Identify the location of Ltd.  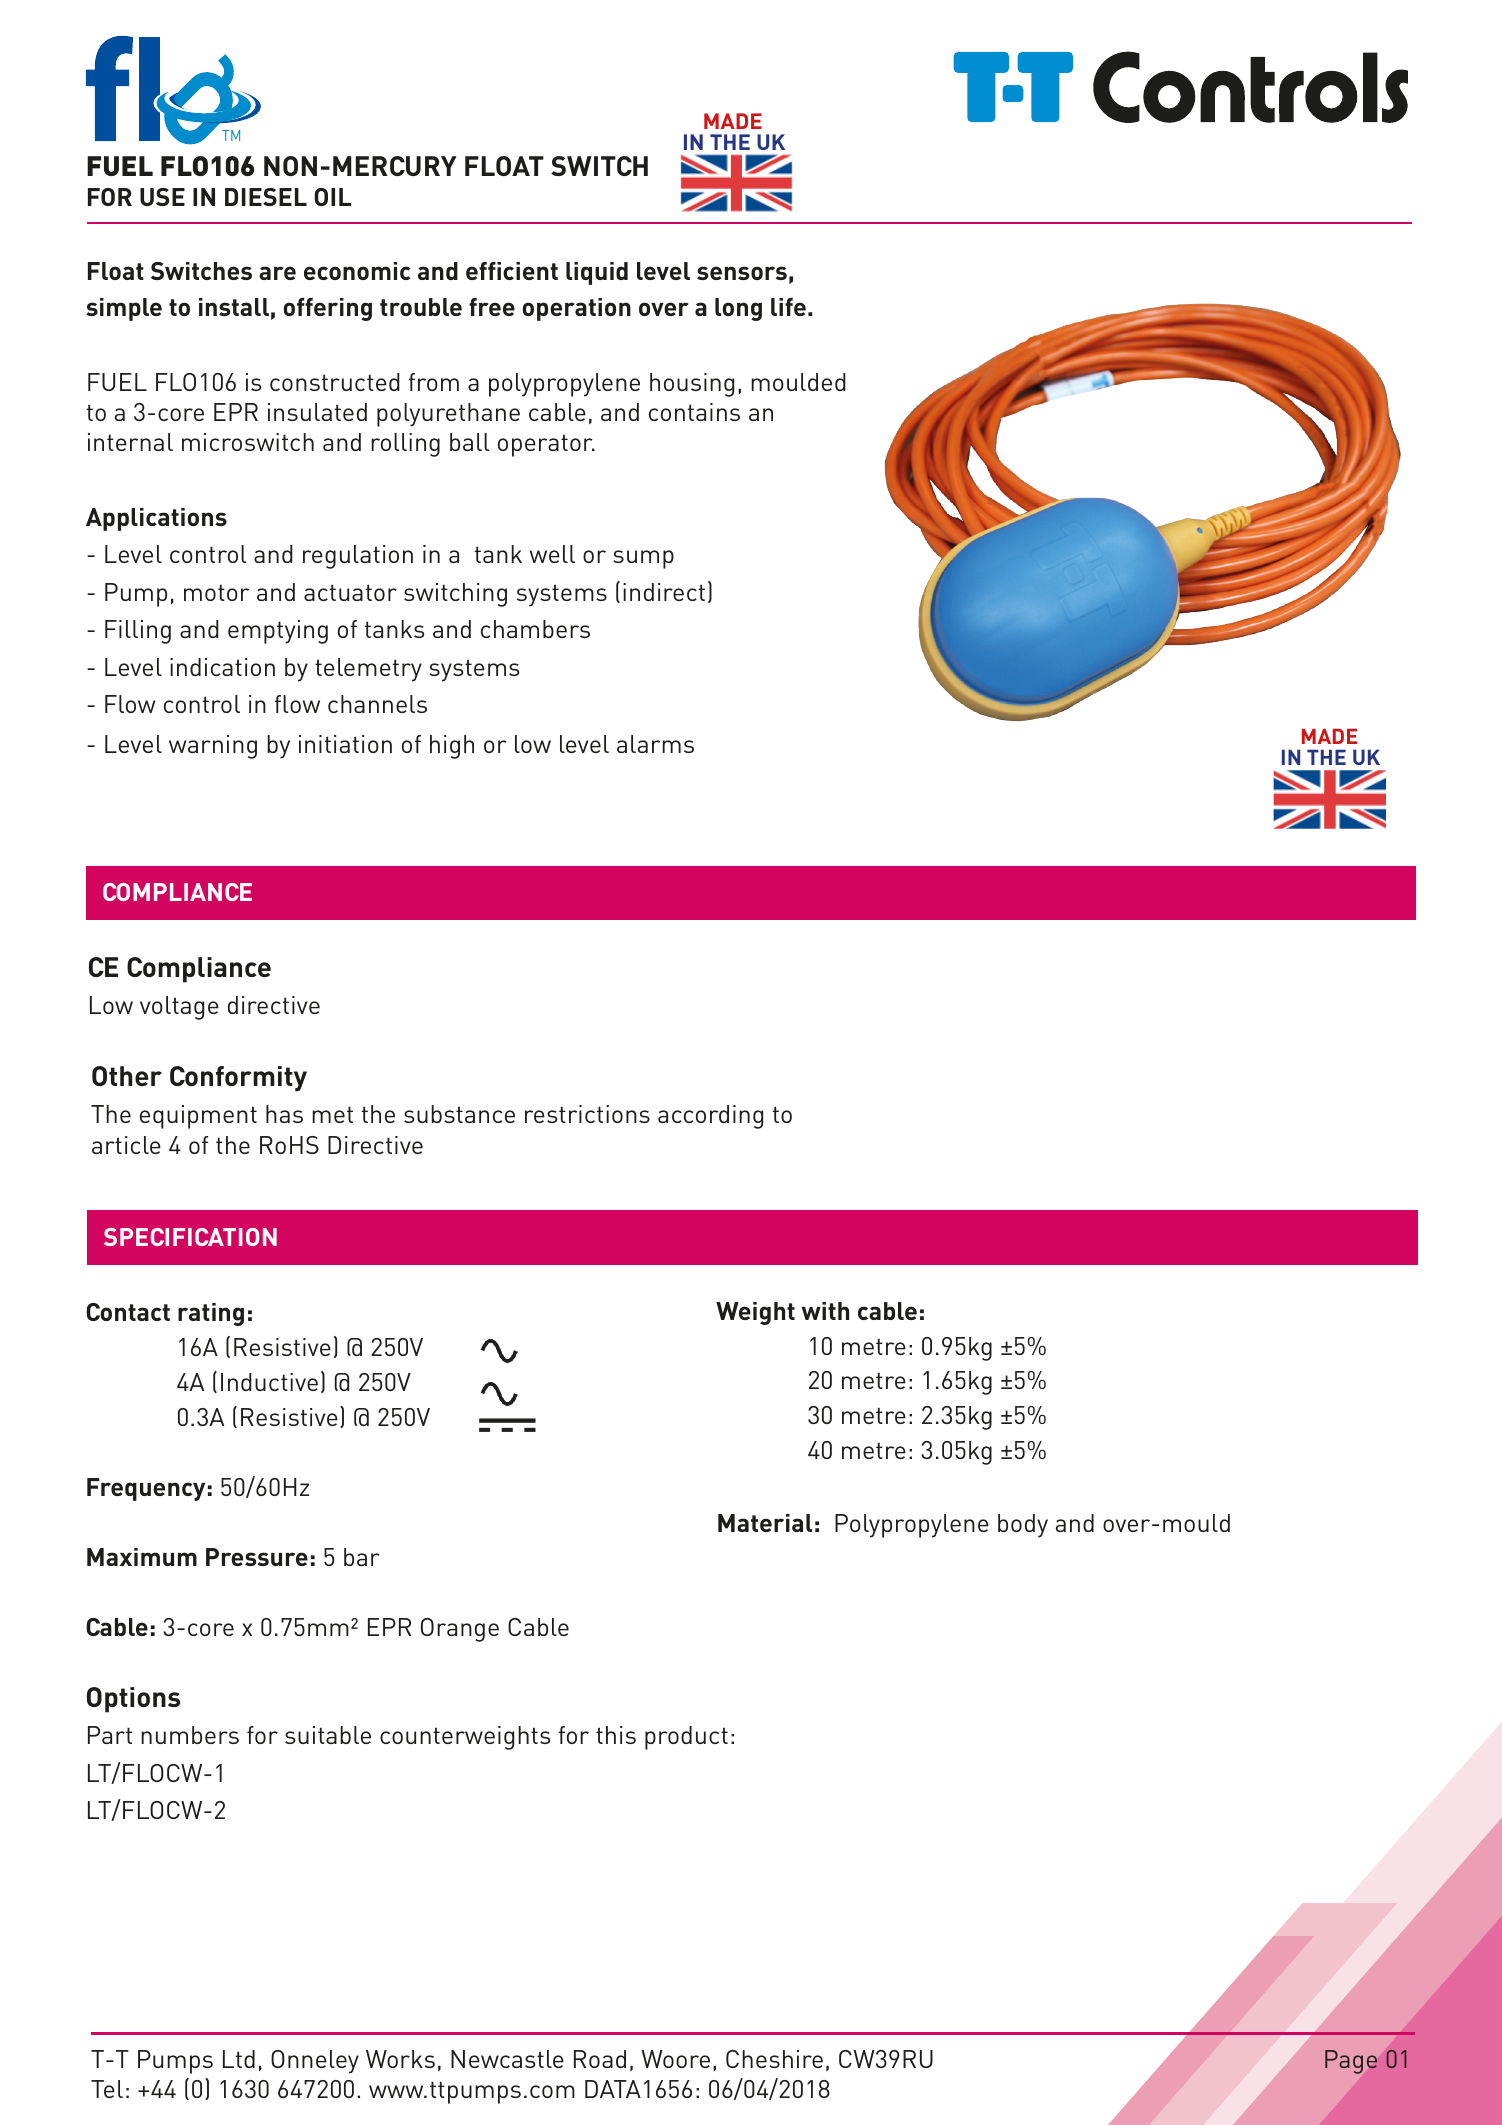
(239, 2059).
